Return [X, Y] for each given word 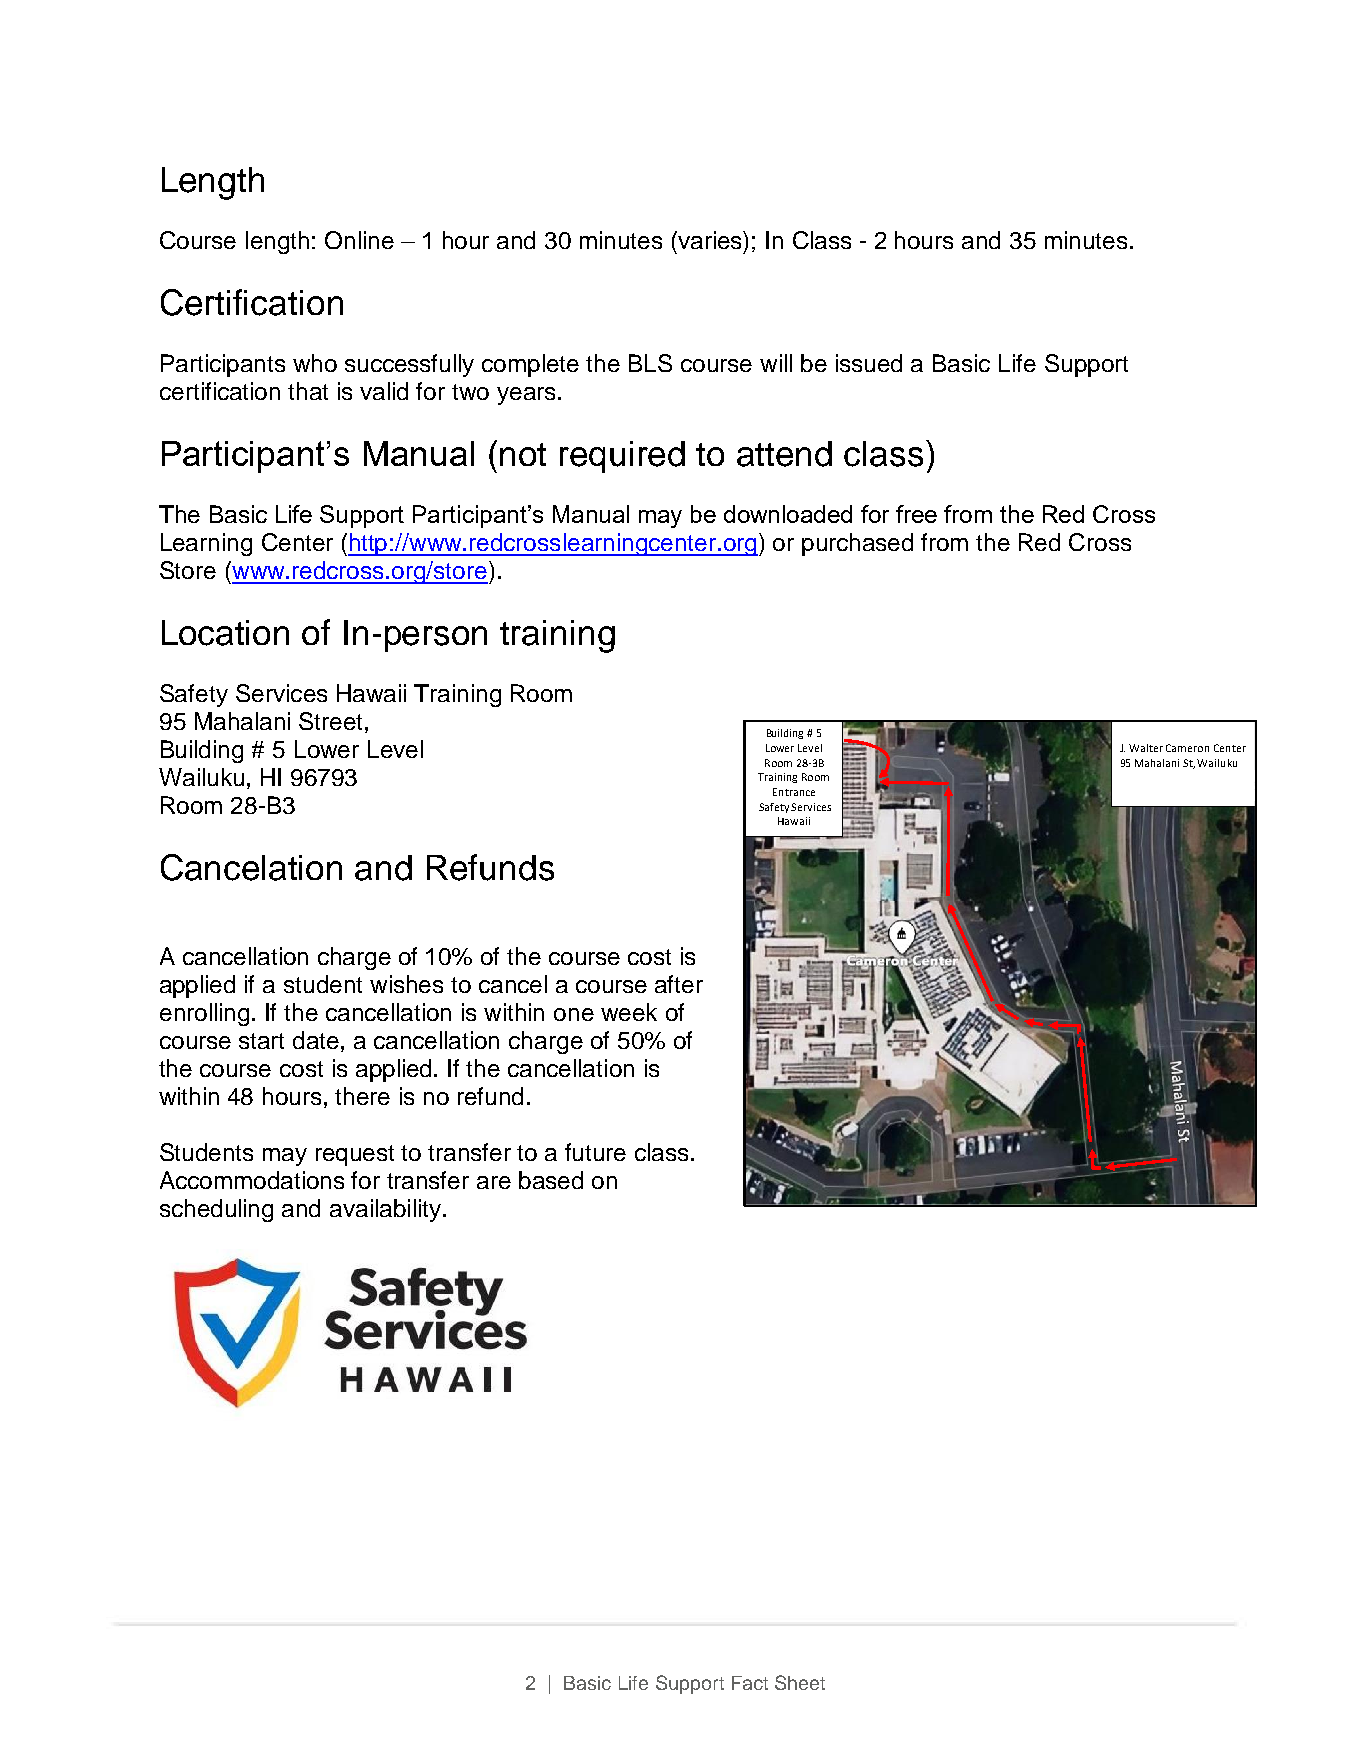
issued [869, 363]
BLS [650, 363]
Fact [750, 1683]
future [595, 1152]
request [355, 1155]
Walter [1146, 748]
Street [330, 721]
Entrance [794, 792]
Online [359, 240]
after [679, 984]
